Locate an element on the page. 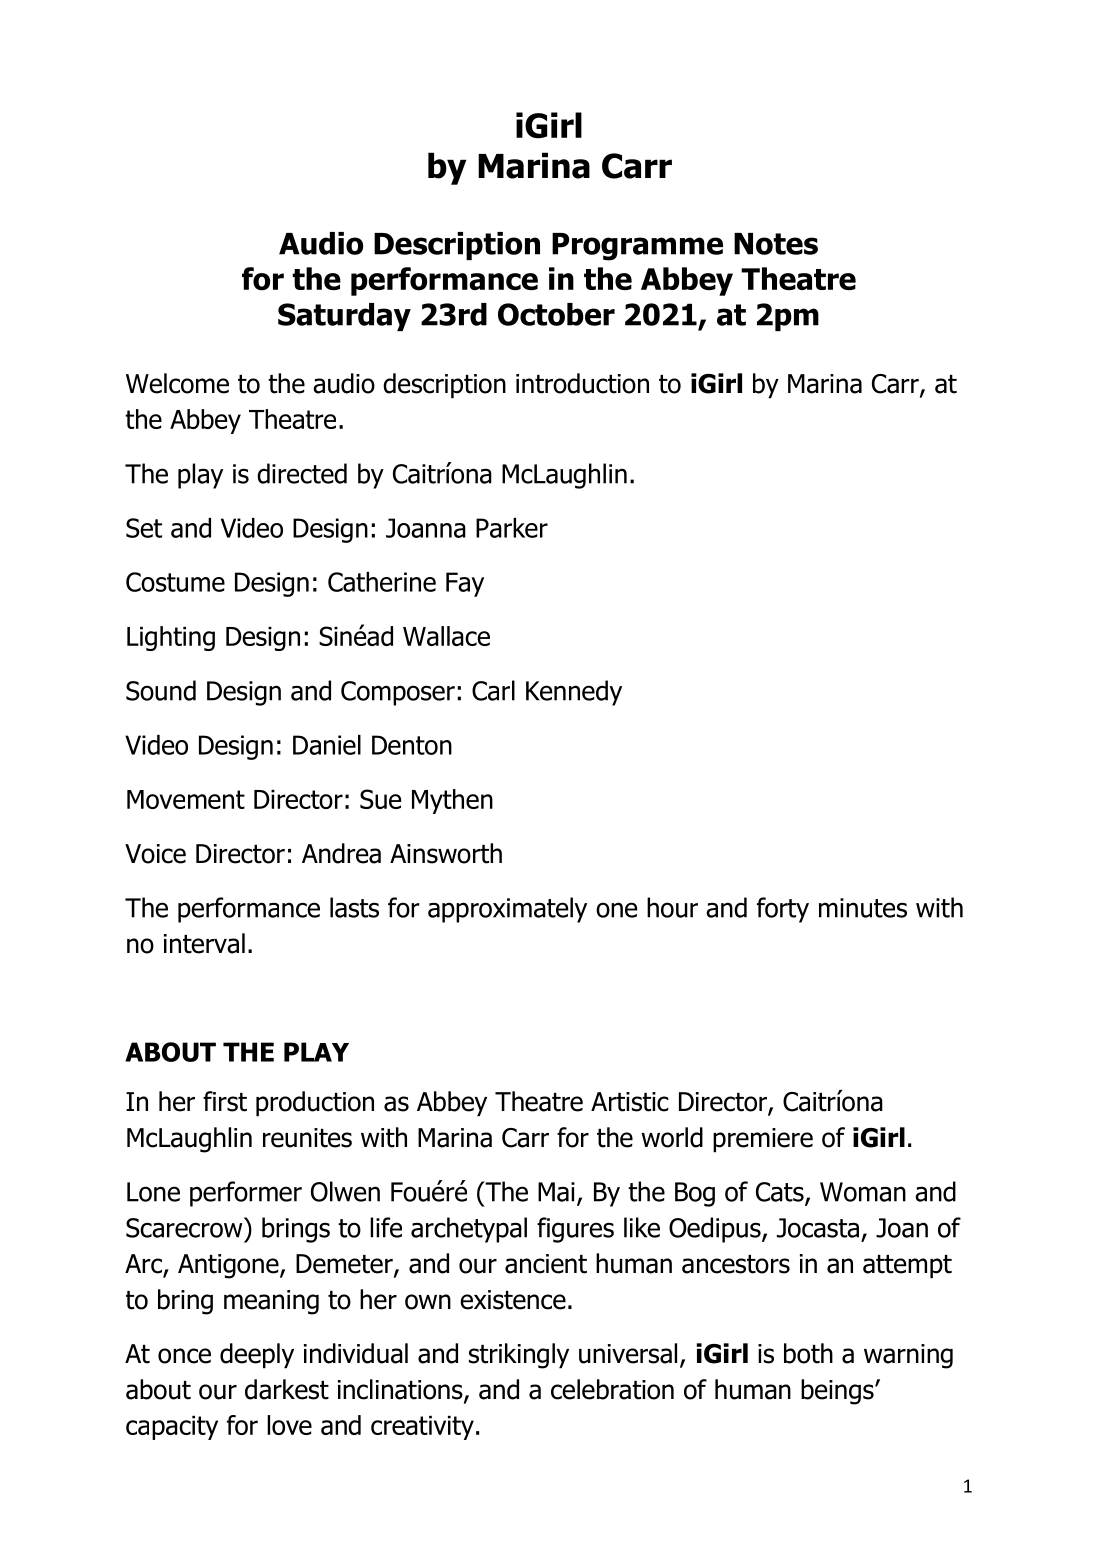  beings is located at coordinates (838, 1392).
